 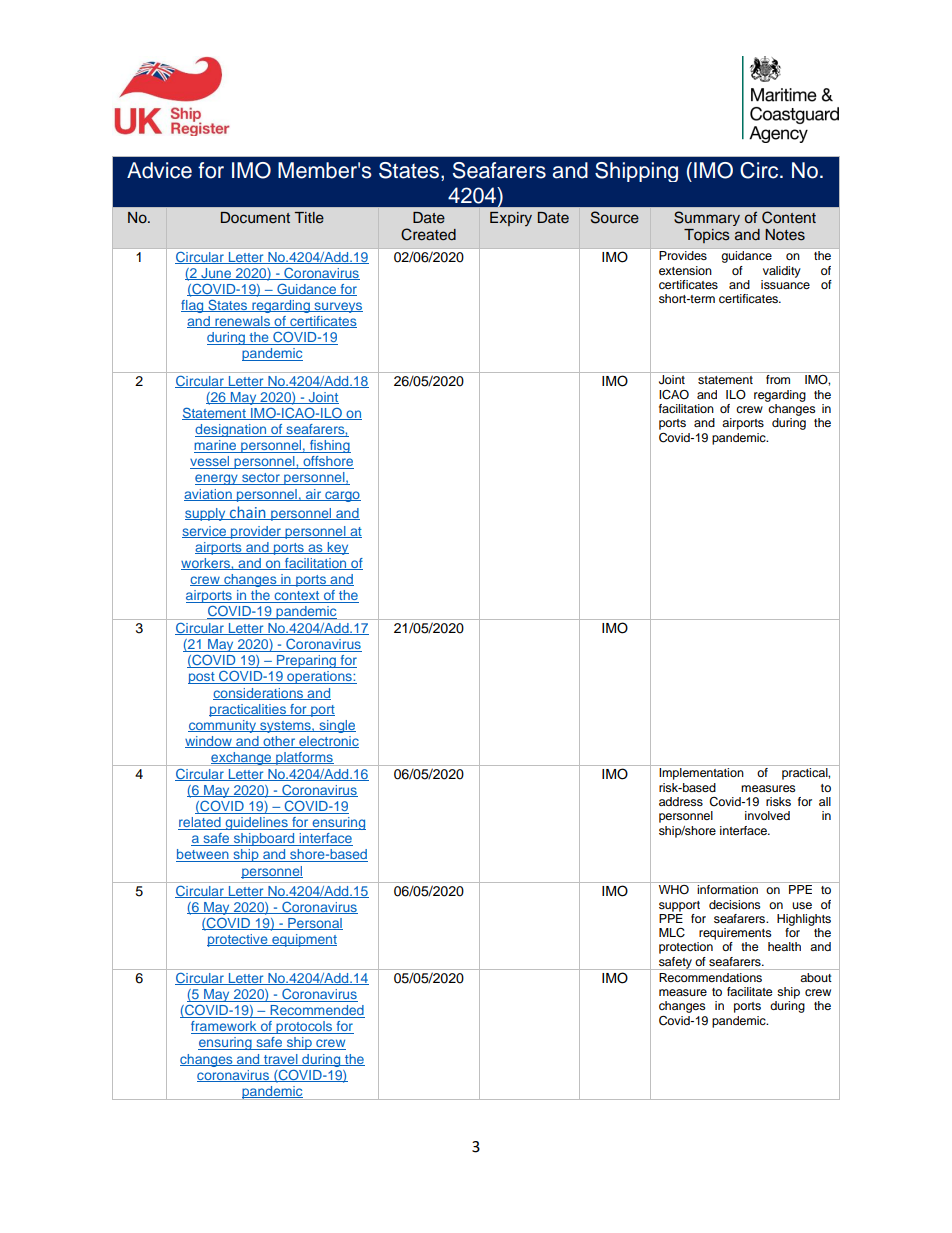 I want to click on Document, so click(x=255, y=218).
